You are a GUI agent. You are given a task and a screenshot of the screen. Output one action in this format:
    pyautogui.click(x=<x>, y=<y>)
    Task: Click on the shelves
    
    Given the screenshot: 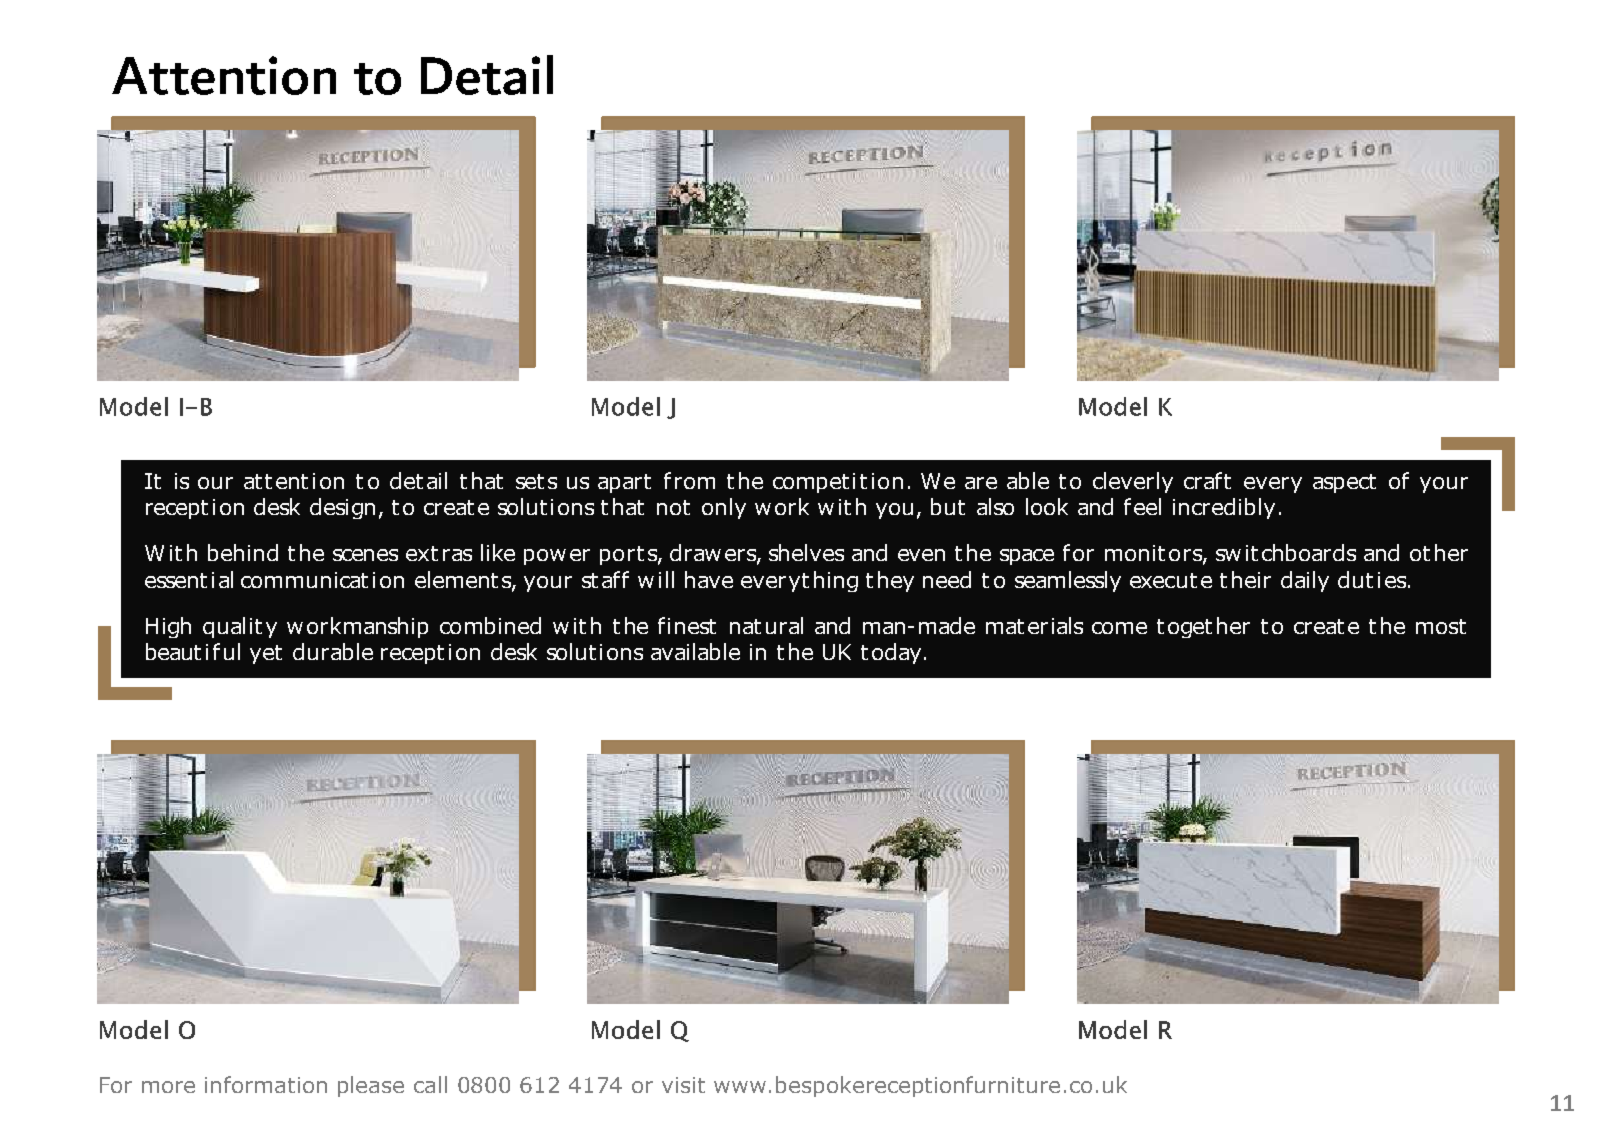 What is the action you would take?
    pyautogui.click(x=806, y=552)
